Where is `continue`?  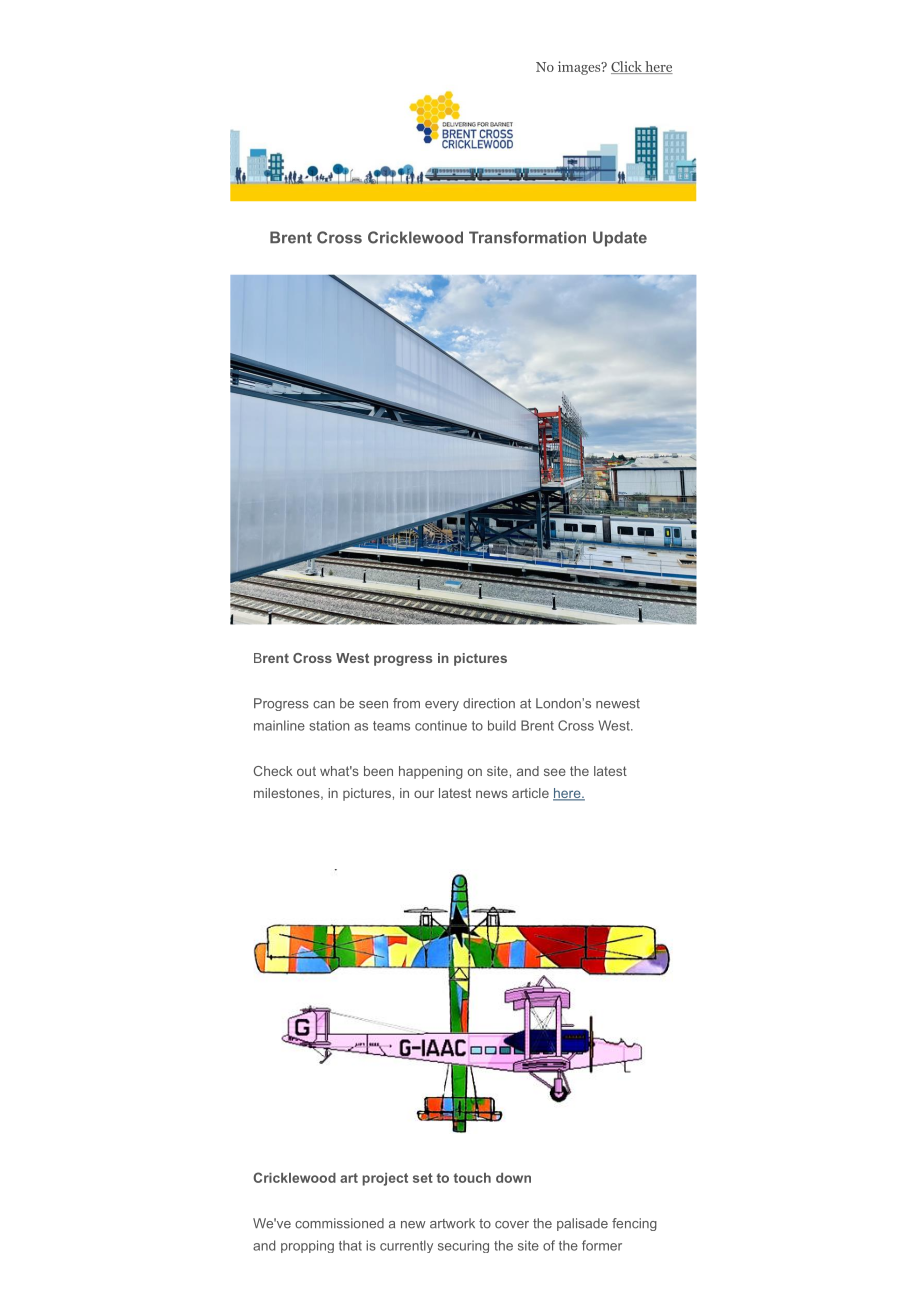 continue is located at coordinates (441, 725).
